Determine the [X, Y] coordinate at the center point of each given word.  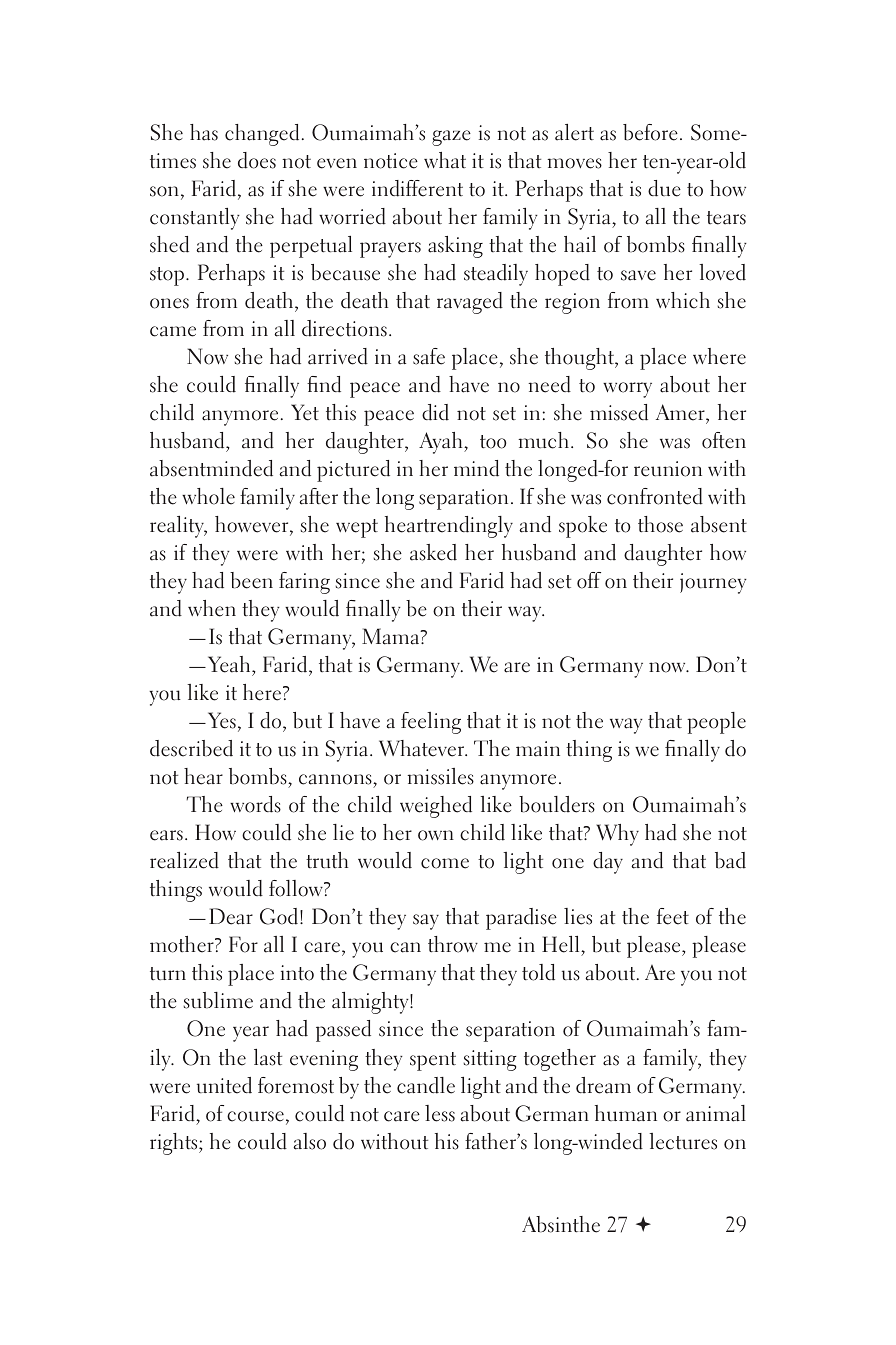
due [664, 188]
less [440, 1113]
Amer [681, 412]
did [435, 412]
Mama [391, 636]
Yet [305, 412]
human [626, 1113]
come [445, 863]
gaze [451, 138]
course [255, 1116]
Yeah [229, 664]
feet [673, 916]
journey [713, 583]
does [257, 160]
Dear [231, 916]
